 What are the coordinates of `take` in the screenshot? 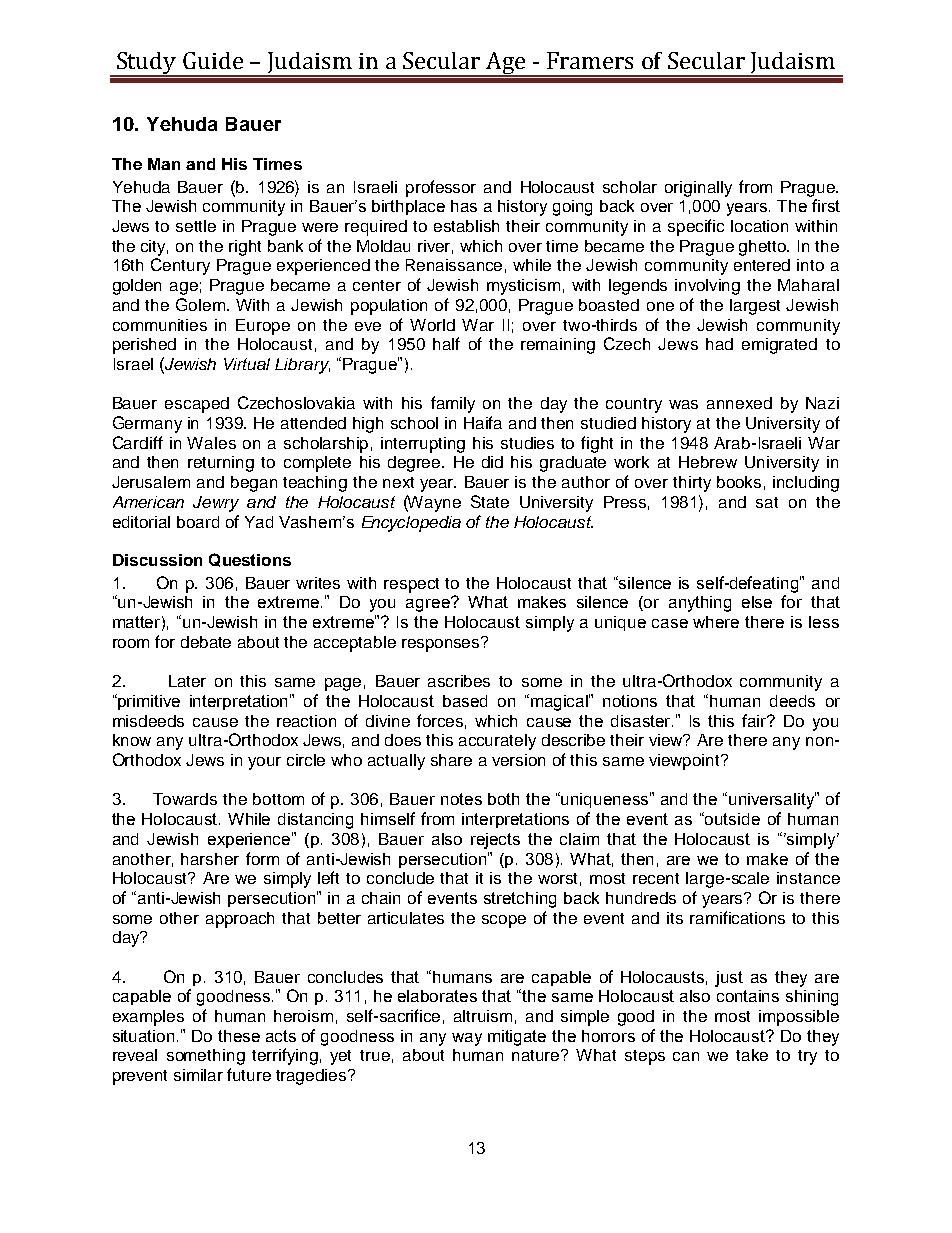 It's located at (752, 1055).
